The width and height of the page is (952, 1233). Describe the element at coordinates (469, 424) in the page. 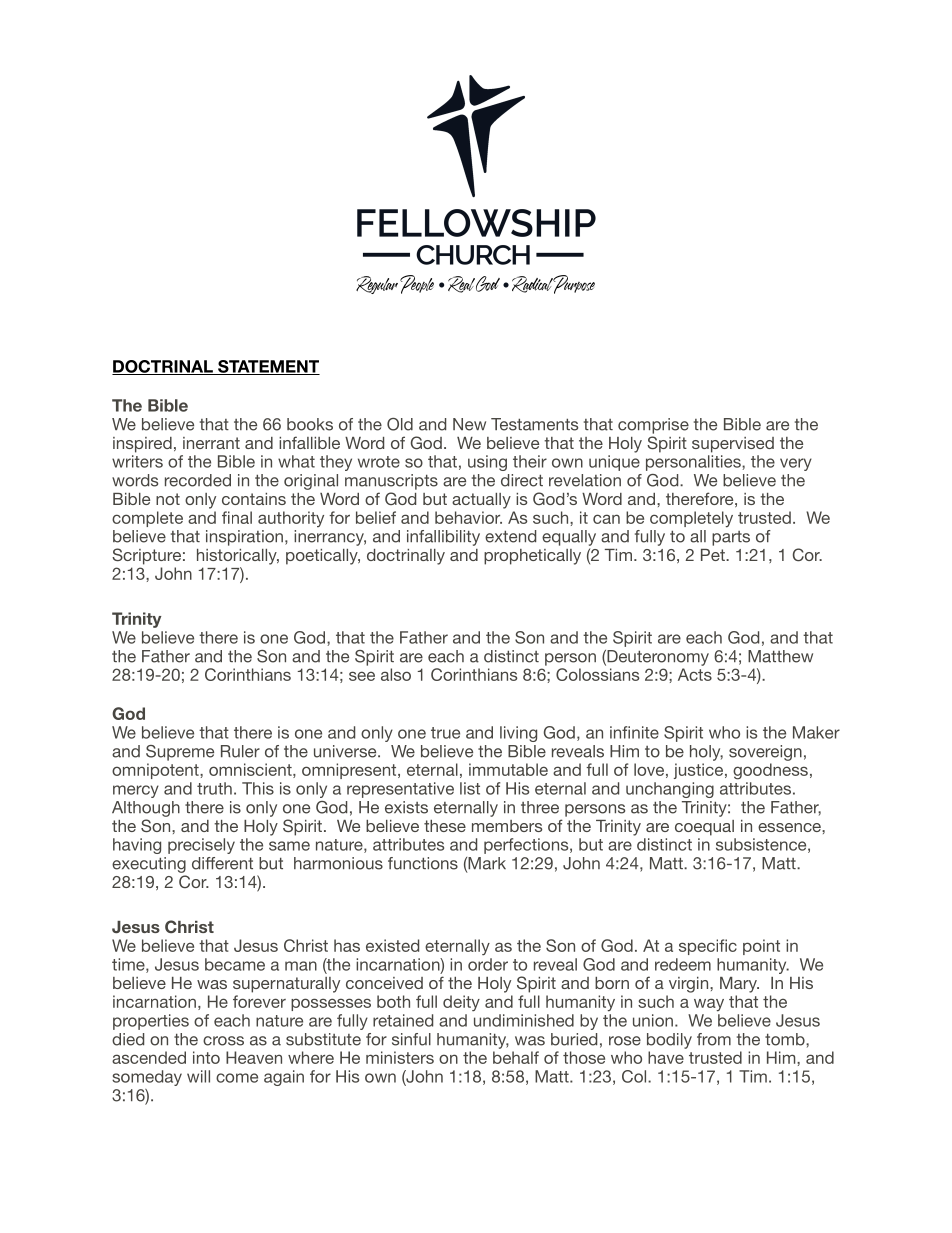

I see `New` at that location.
